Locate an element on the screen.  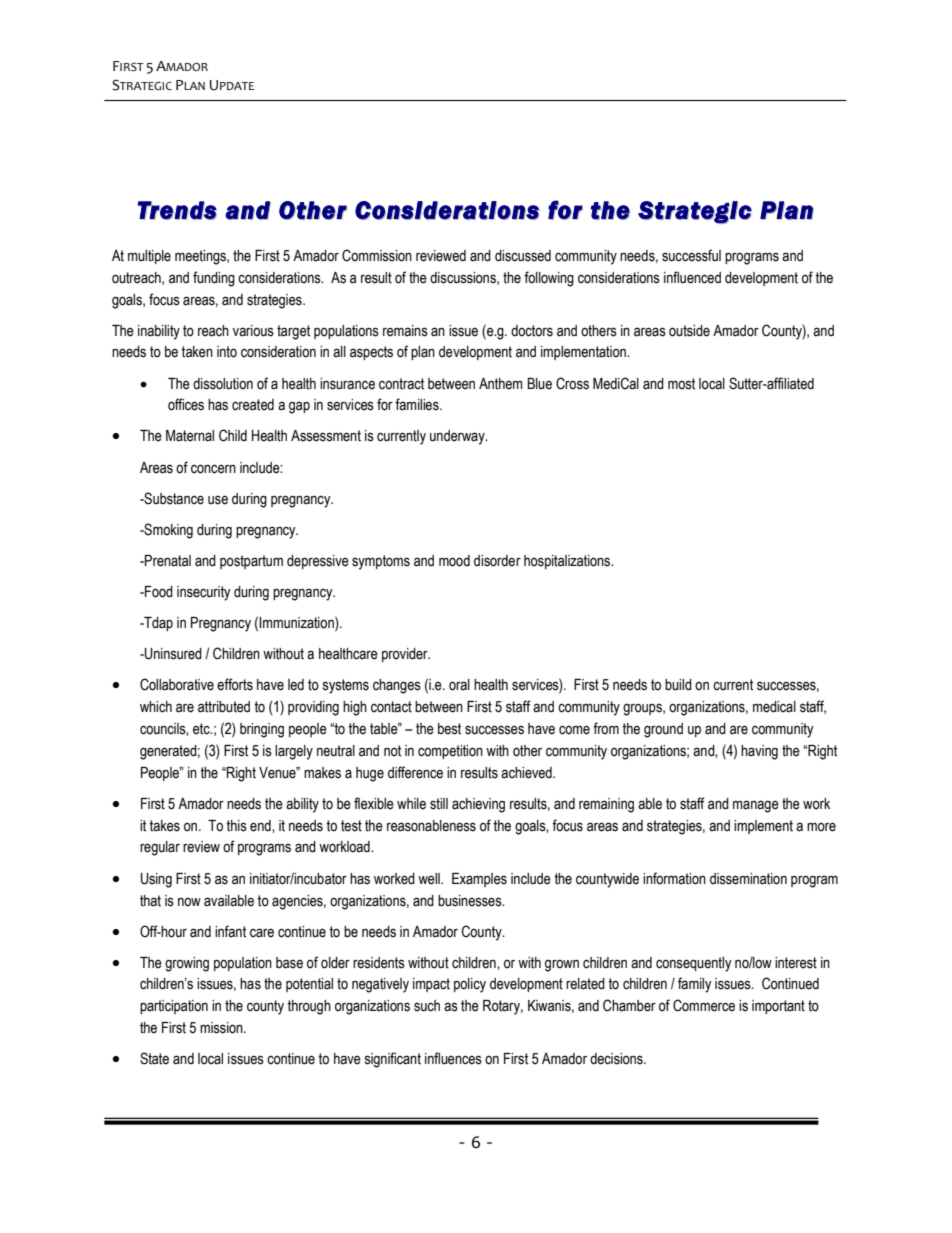
build is located at coordinates (678, 685).
